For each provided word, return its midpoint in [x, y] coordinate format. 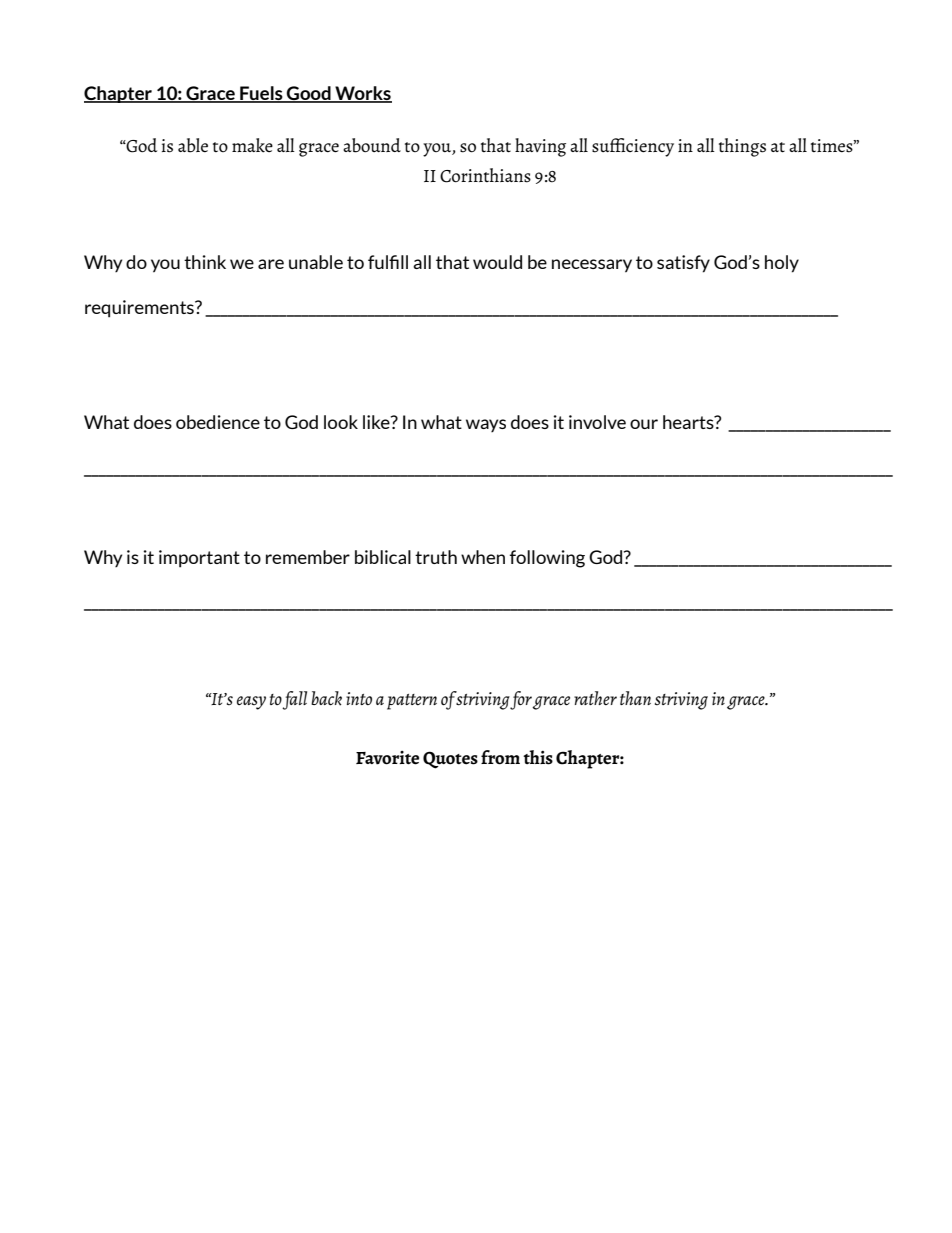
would [497, 262]
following [547, 559]
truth [436, 557]
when [483, 557]
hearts [689, 422]
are [271, 264]
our [644, 424]
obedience [218, 422]
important [199, 559]
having [540, 147]
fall [294, 700]
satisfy [683, 264]
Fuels [261, 94]
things [742, 147]
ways [486, 425]
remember [308, 557]
